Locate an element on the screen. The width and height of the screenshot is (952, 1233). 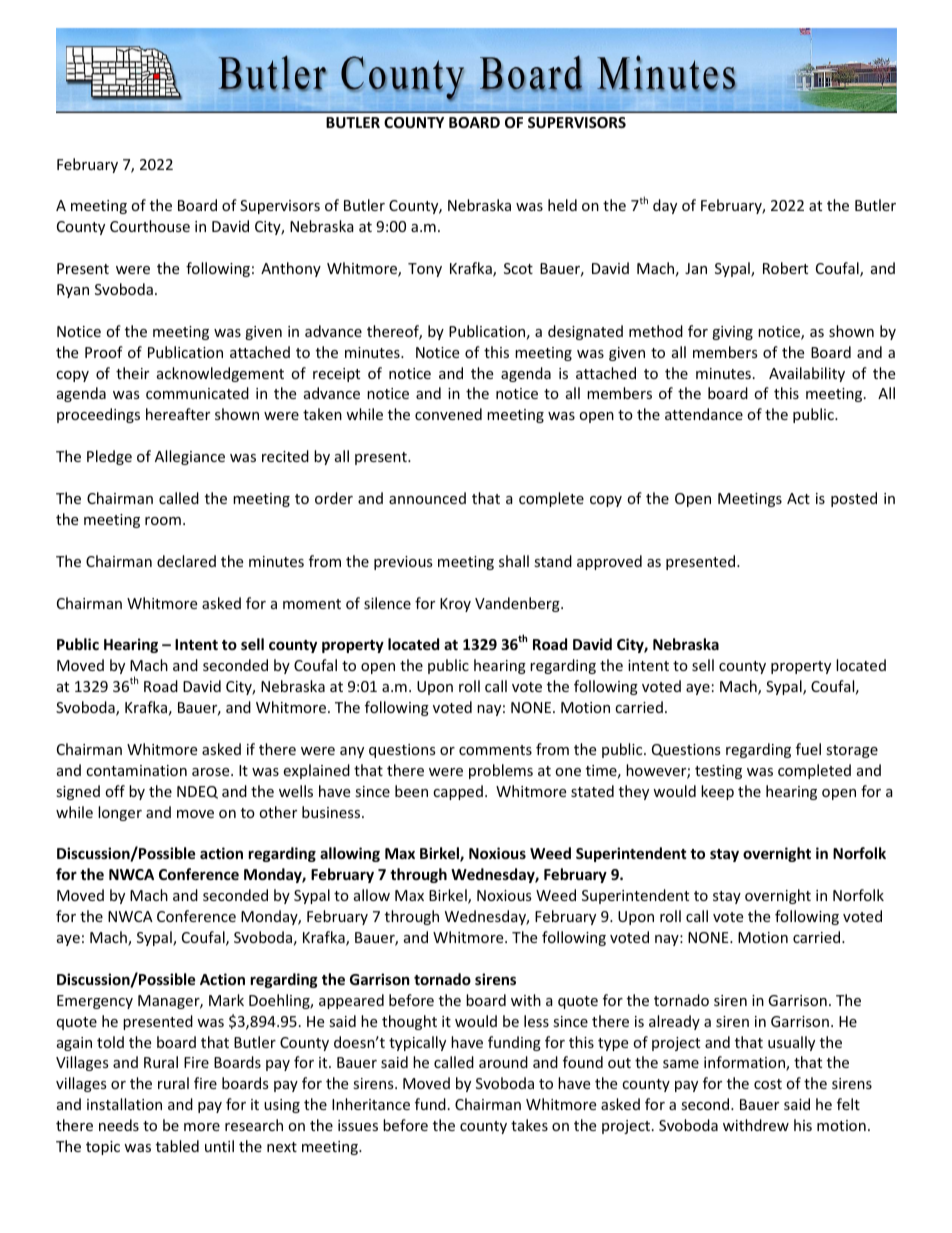
Courthouse is located at coordinates (150, 226).
